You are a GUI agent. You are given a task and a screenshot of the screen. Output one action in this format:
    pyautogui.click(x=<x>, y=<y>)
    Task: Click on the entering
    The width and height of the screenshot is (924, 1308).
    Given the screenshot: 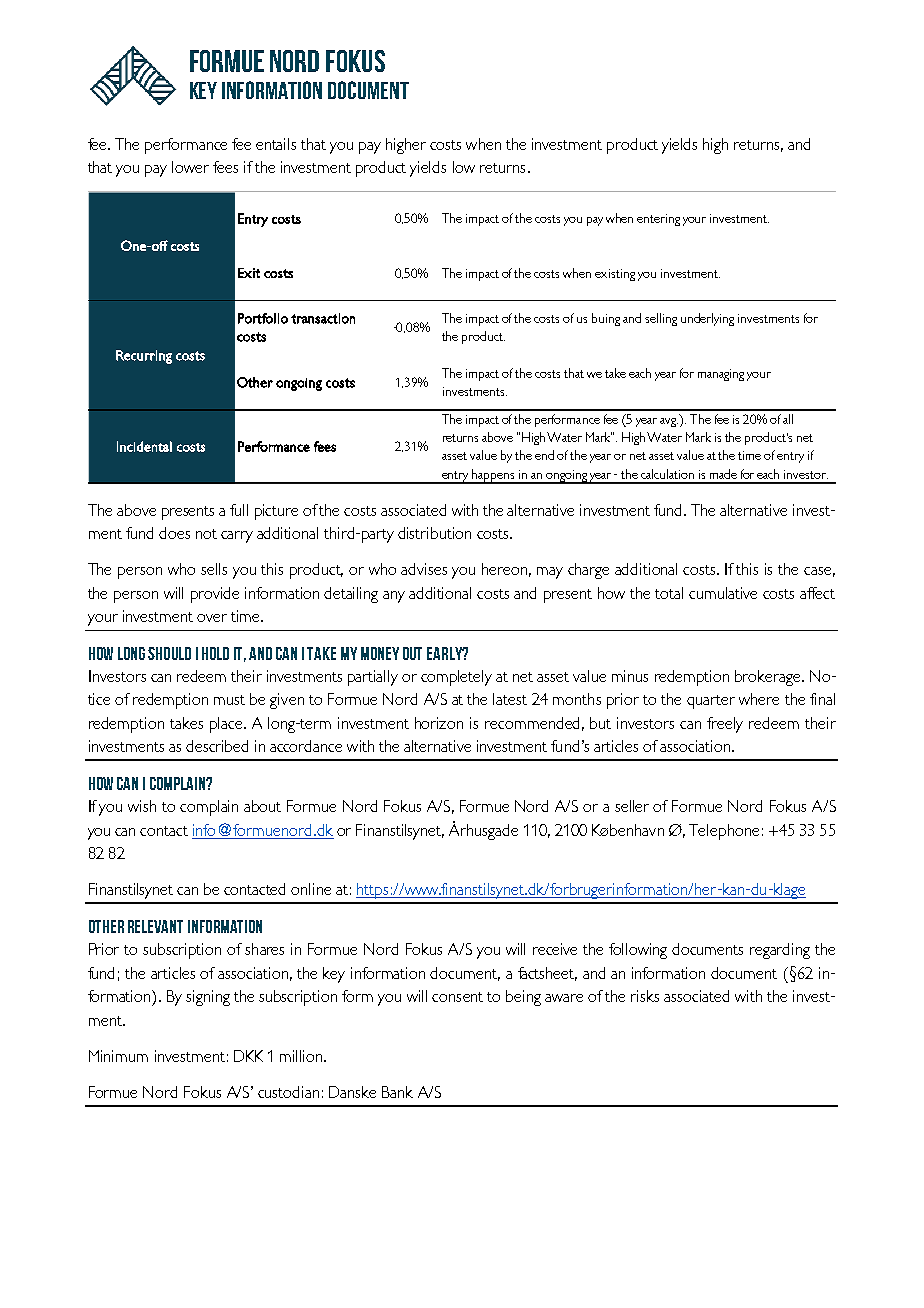 What is the action you would take?
    pyautogui.click(x=658, y=220)
